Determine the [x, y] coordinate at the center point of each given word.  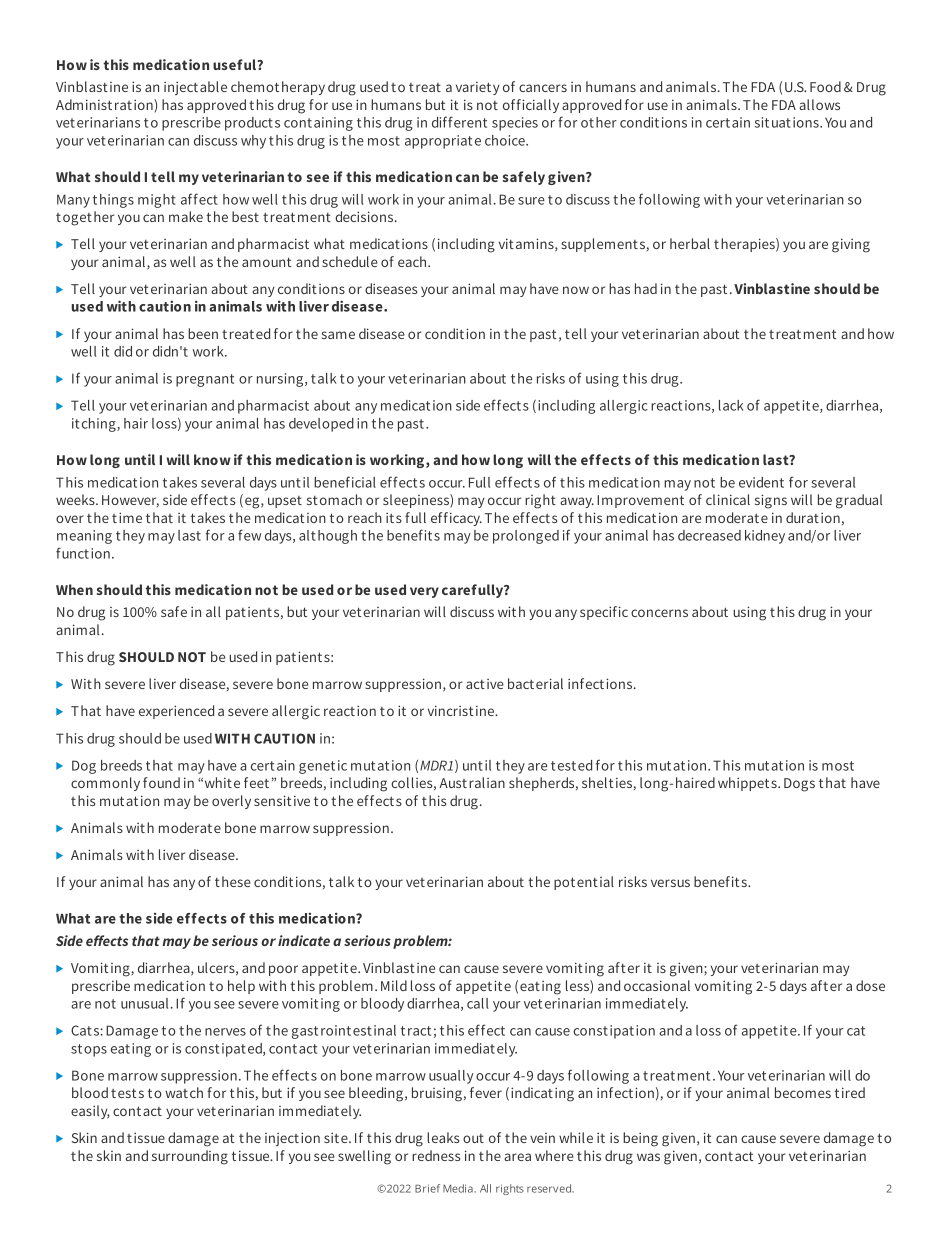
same [338, 335]
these [233, 881]
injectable [195, 88]
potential [584, 883]
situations [788, 122]
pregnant [205, 380]
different [459, 122]
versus [670, 883]
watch [184, 1092]
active [485, 684]
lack [731, 405]
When [74, 589]
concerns [659, 613]
